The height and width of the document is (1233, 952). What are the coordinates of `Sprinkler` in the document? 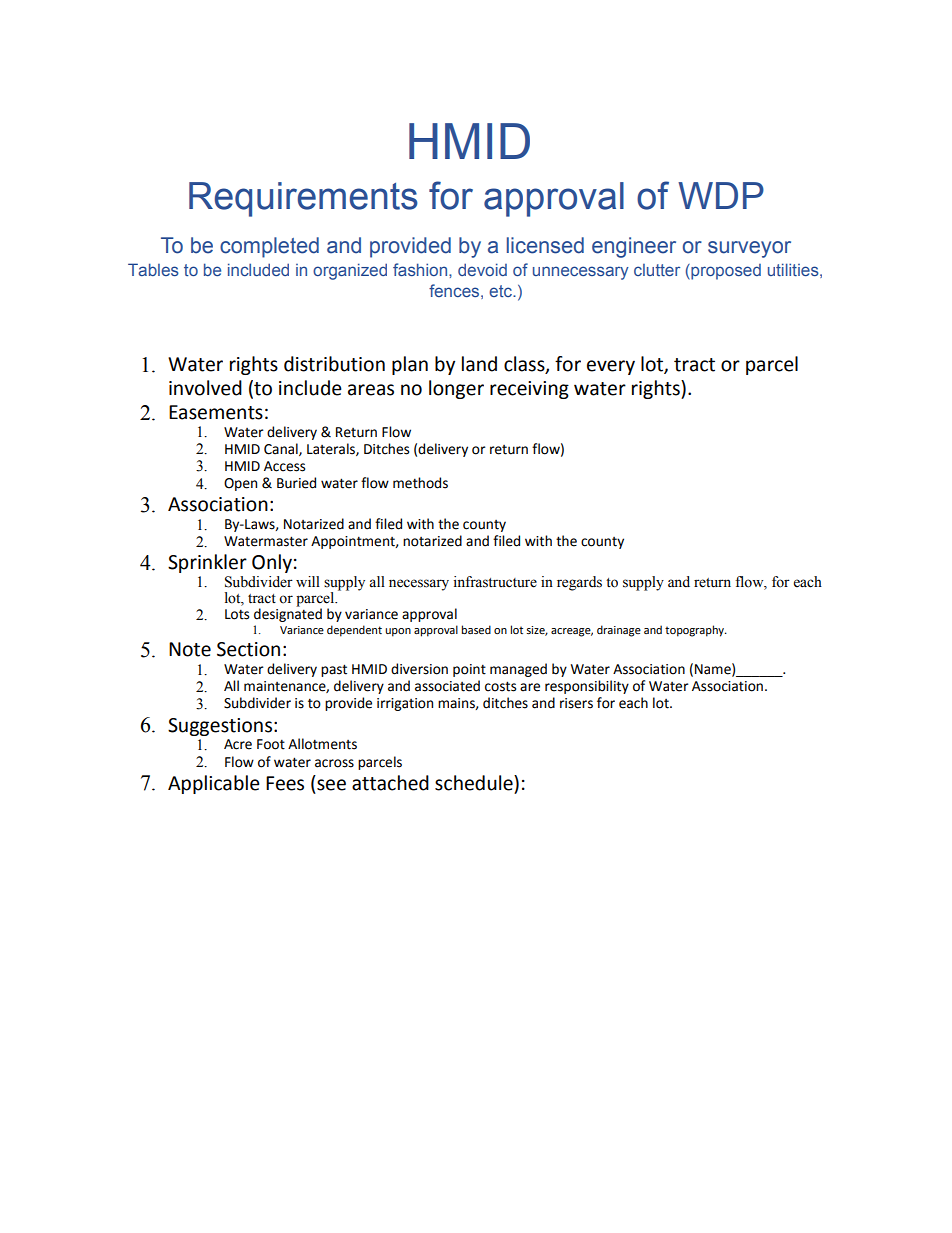 It's located at (207, 563).
